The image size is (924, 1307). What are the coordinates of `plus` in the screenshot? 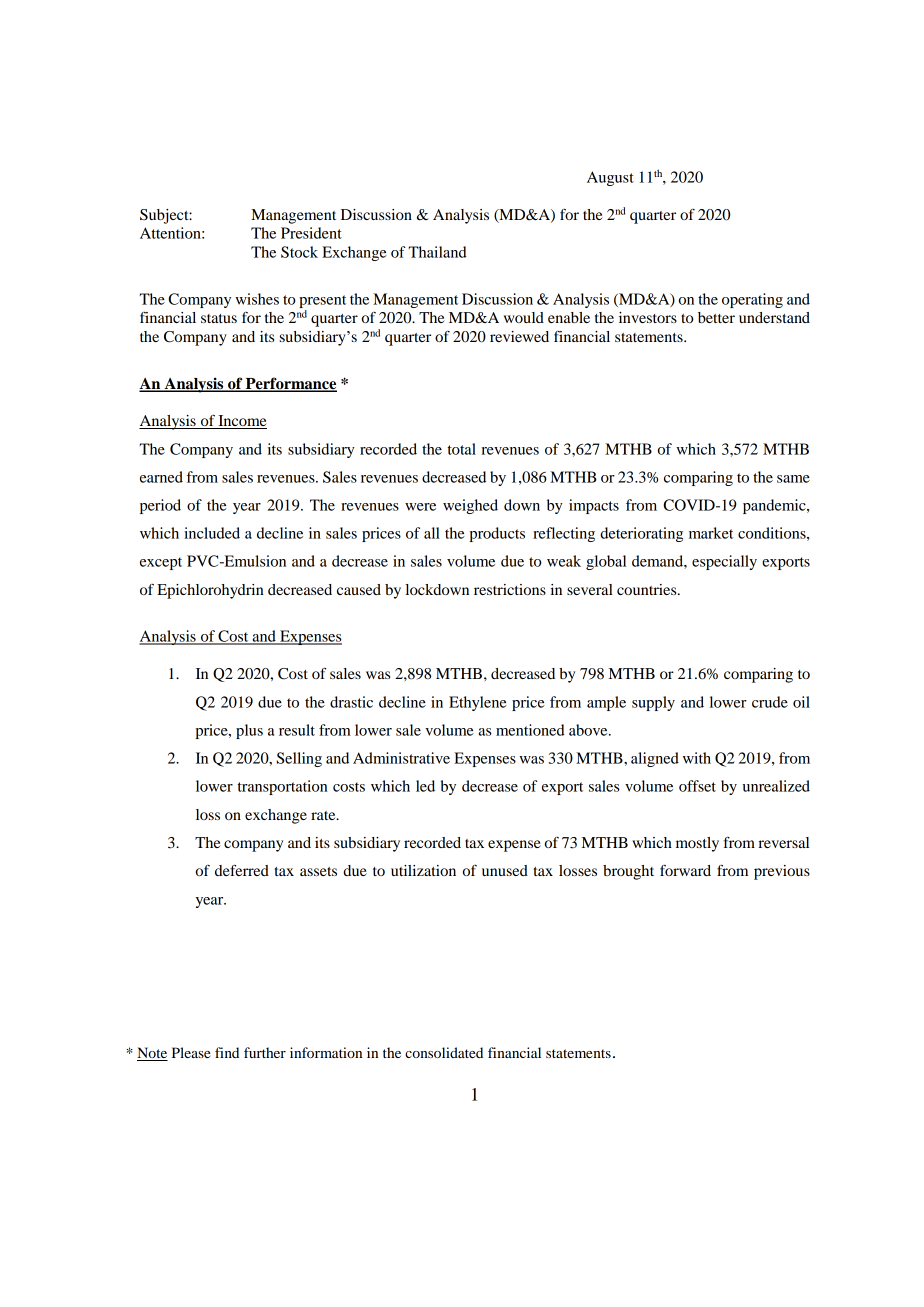 It's located at (249, 731).
